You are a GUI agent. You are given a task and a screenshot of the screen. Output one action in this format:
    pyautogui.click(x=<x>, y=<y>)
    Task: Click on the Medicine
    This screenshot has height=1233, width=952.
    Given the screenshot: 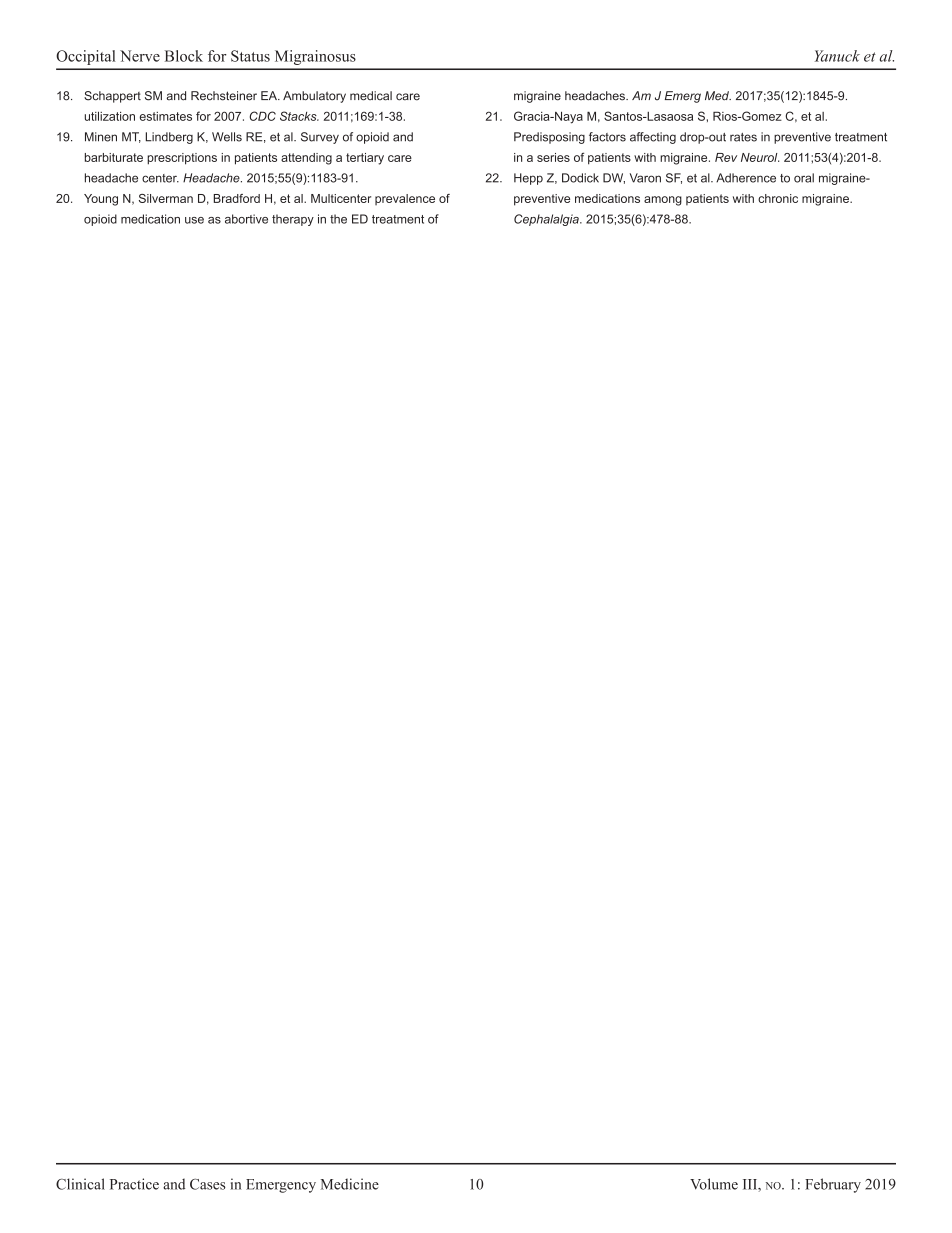 What is the action you would take?
    pyautogui.click(x=350, y=1184)
